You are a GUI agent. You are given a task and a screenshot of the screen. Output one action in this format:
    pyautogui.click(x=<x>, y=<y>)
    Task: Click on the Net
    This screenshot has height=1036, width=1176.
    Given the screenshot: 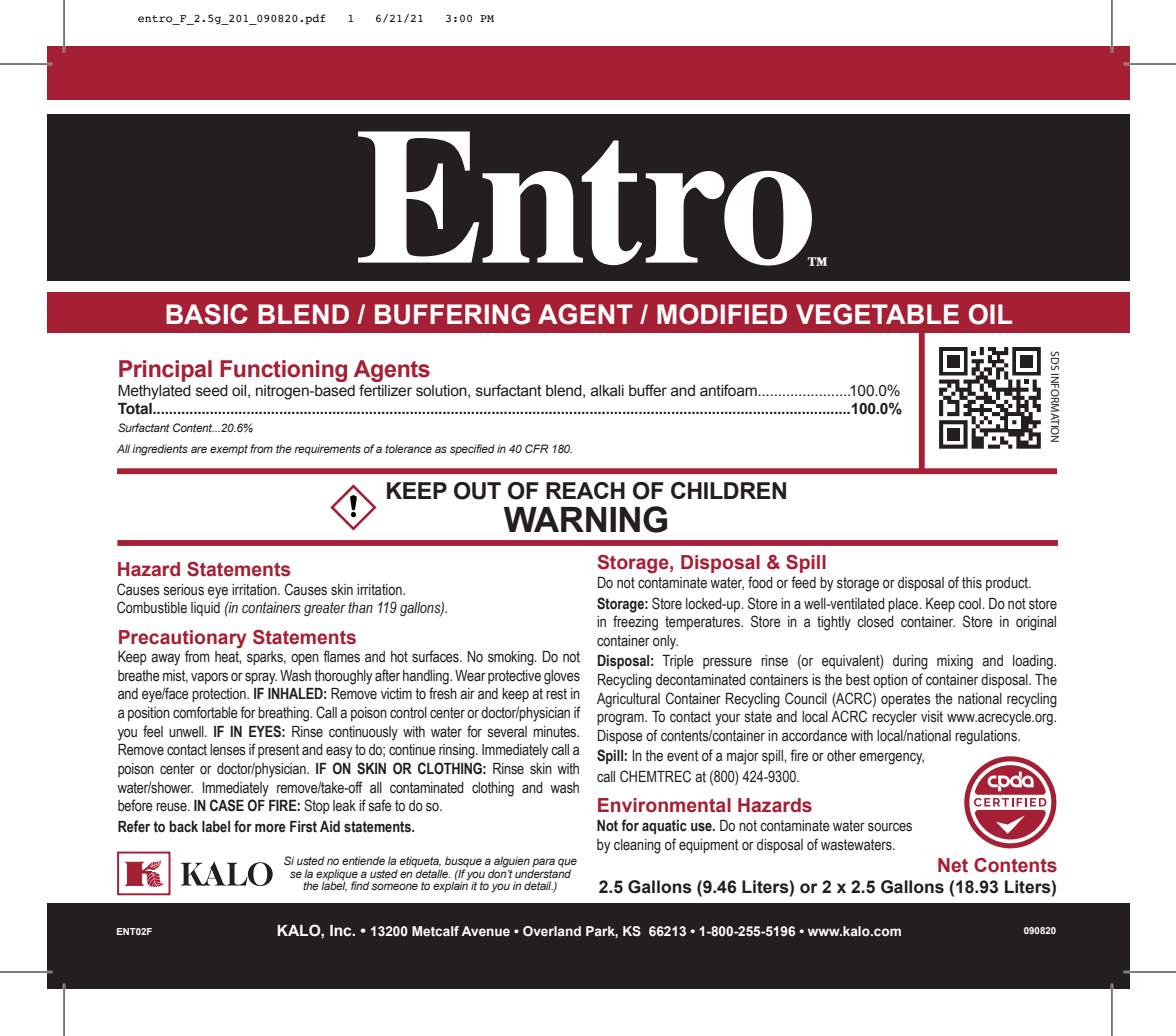 What is the action you would take?
    pyautogui.click(x=953, y=865)
